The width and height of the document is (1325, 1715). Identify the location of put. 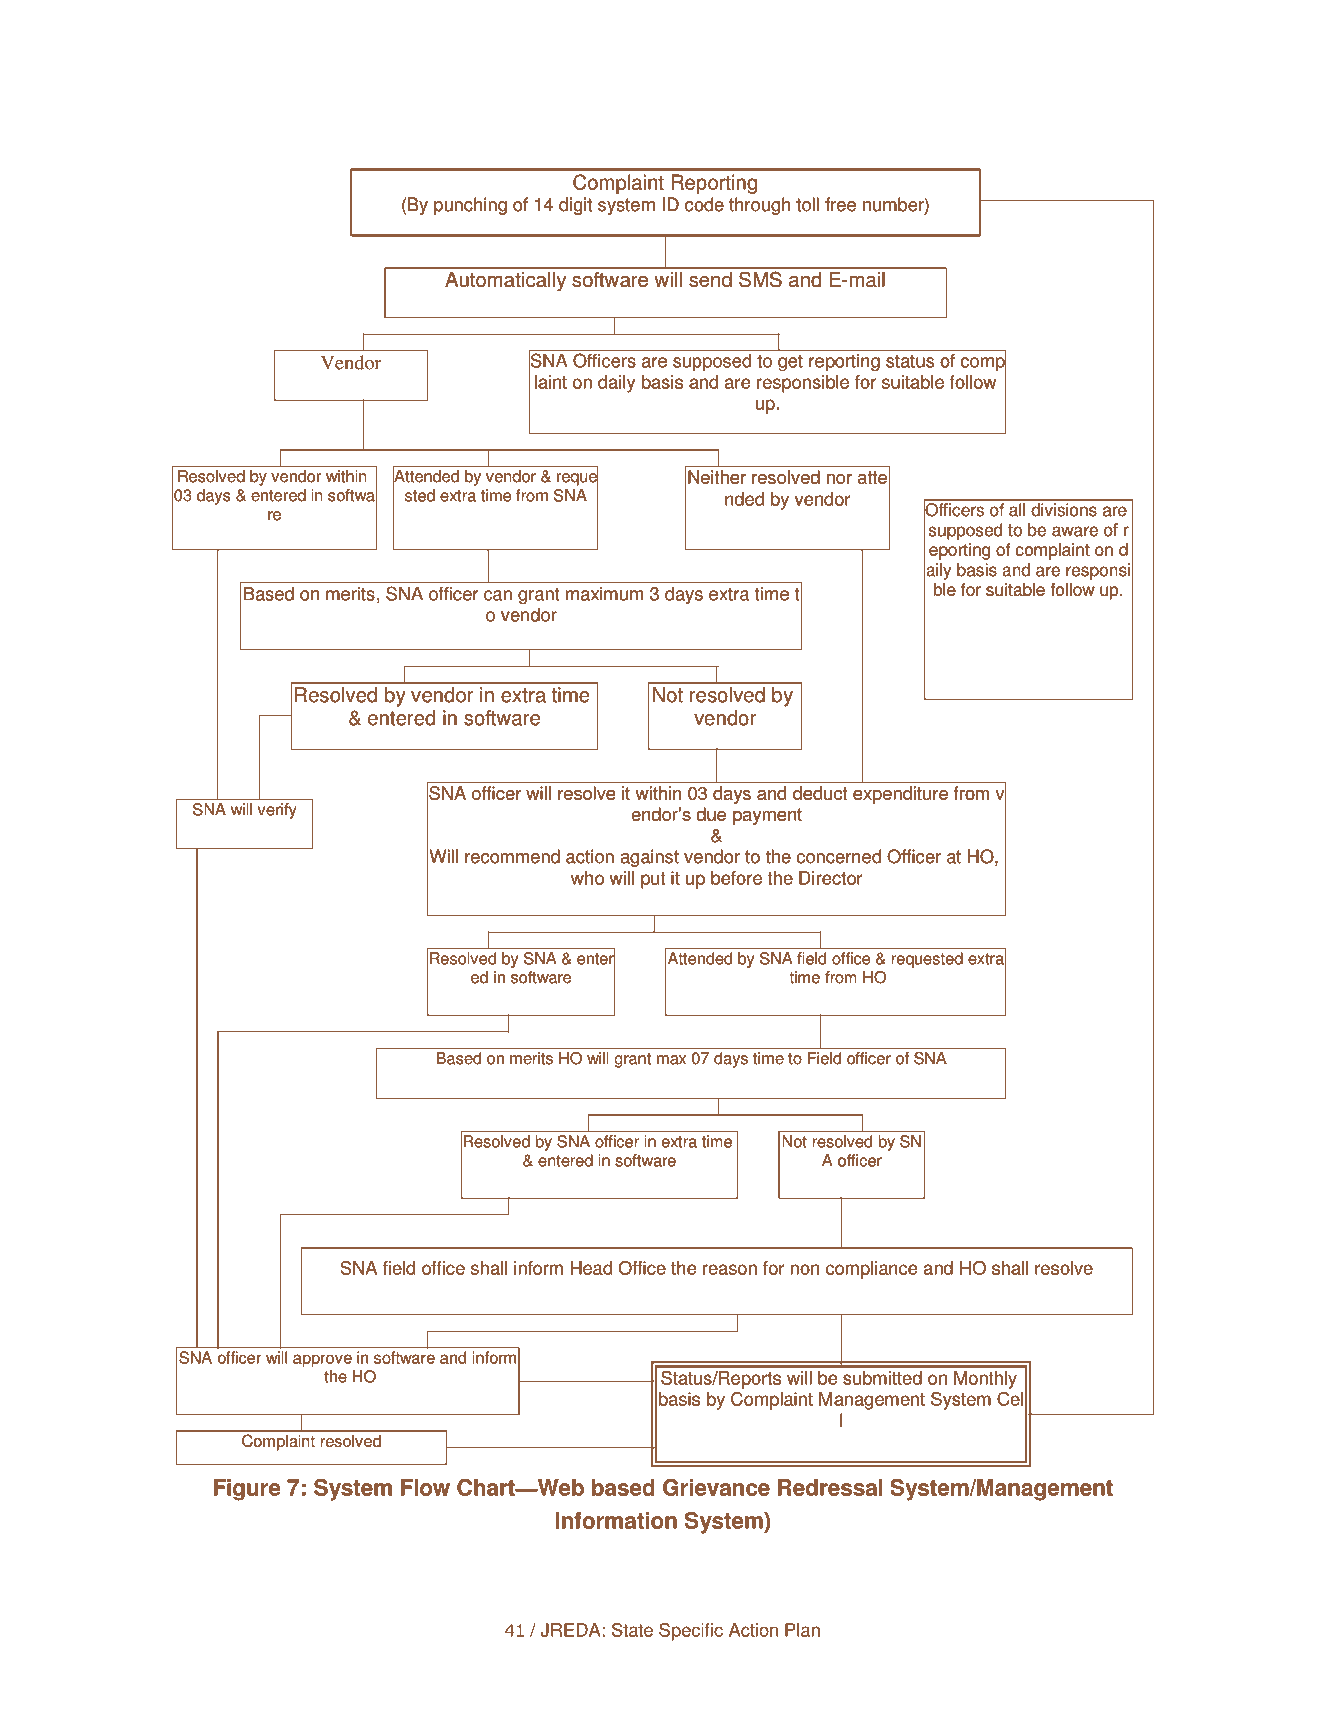
(653, 880).
